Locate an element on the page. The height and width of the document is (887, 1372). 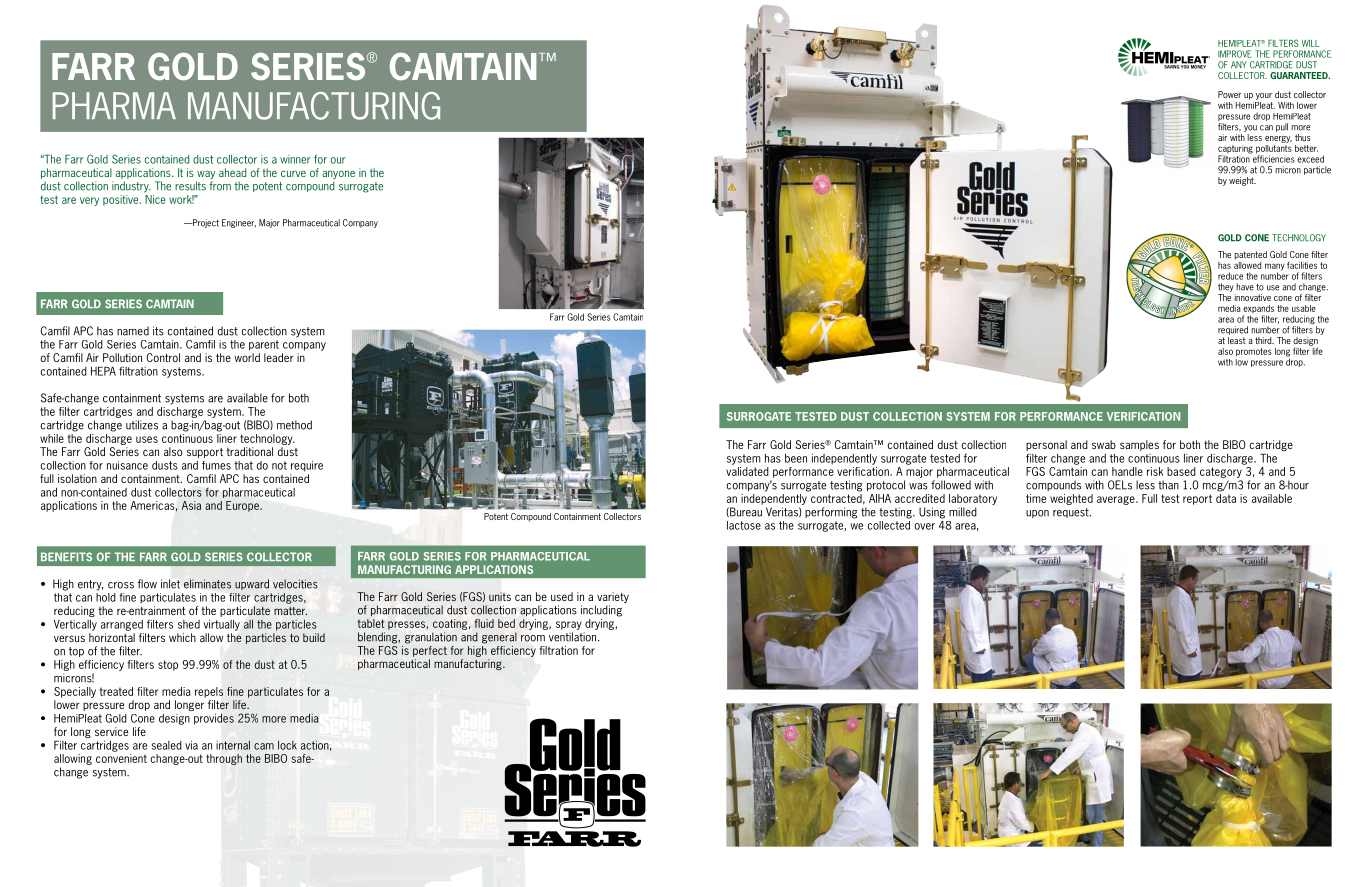
anyone is located at coordinates (338, 174).
